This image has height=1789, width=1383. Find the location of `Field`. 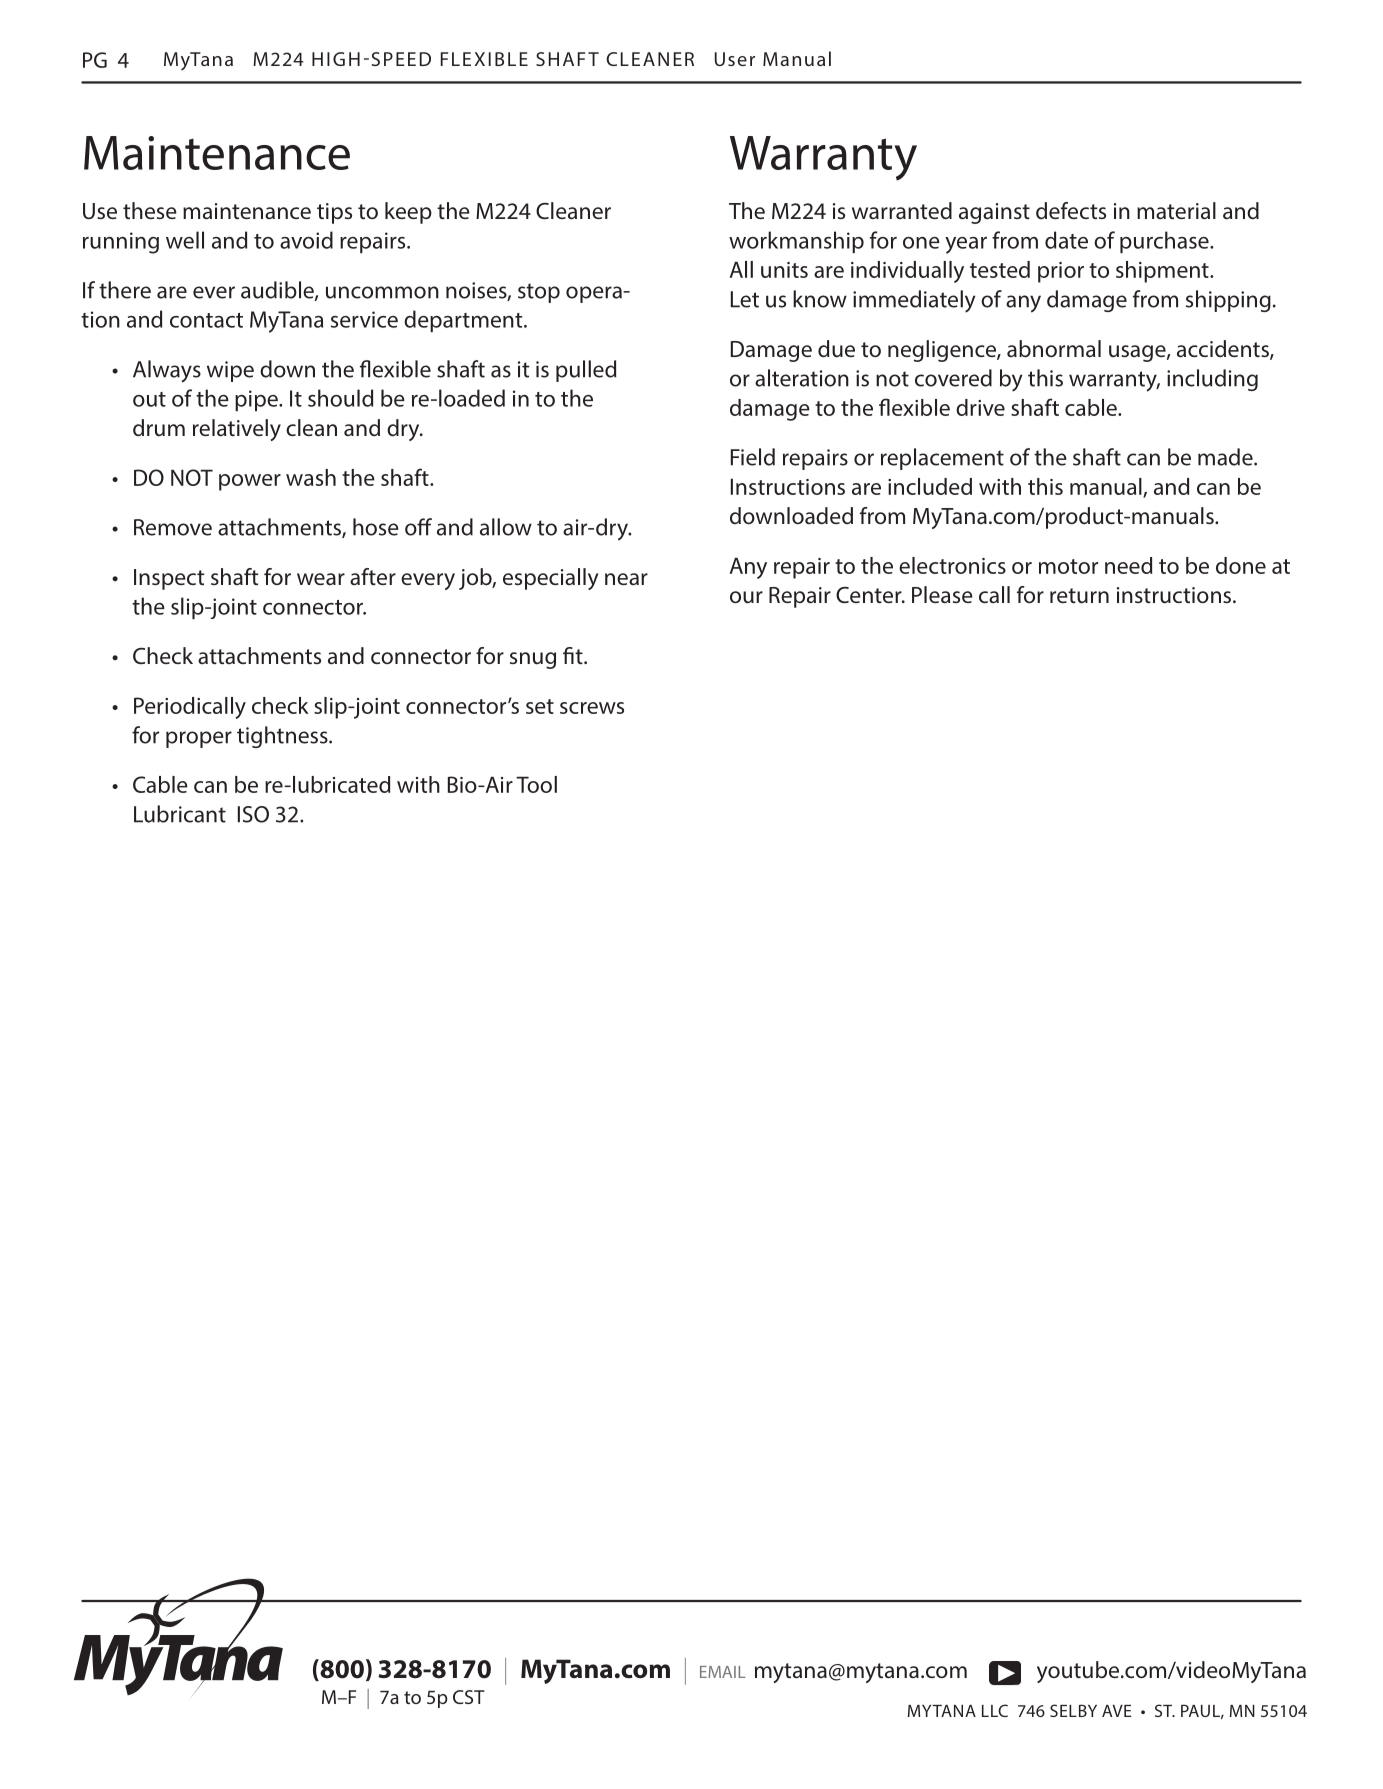

Field is located at coordinates (753, 457).
